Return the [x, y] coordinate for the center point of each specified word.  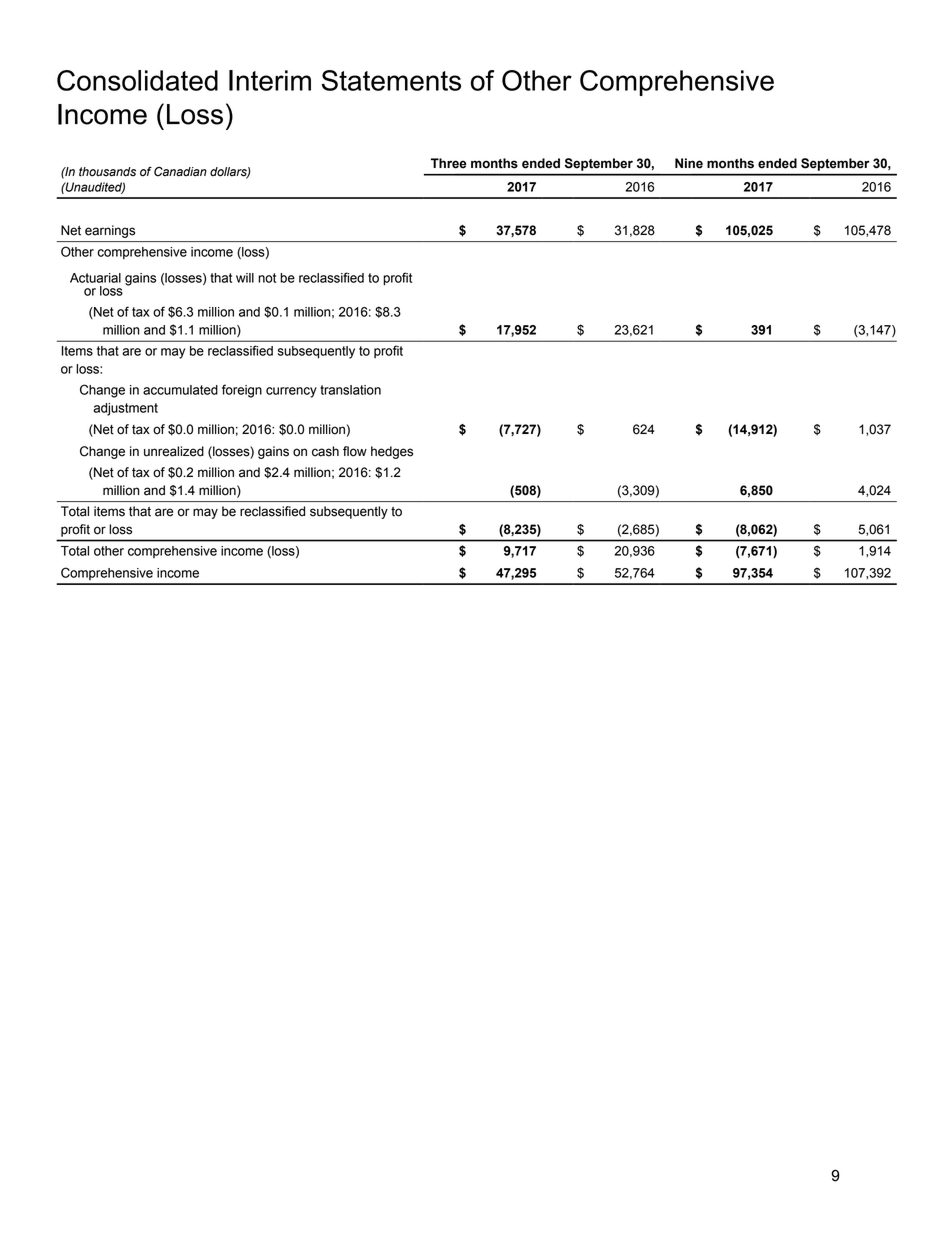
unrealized [174, 451]
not [267, 278]
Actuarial [95, 278]
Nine [689, 163]
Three [449, 163]
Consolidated [137, 80]
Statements [391, 80]
